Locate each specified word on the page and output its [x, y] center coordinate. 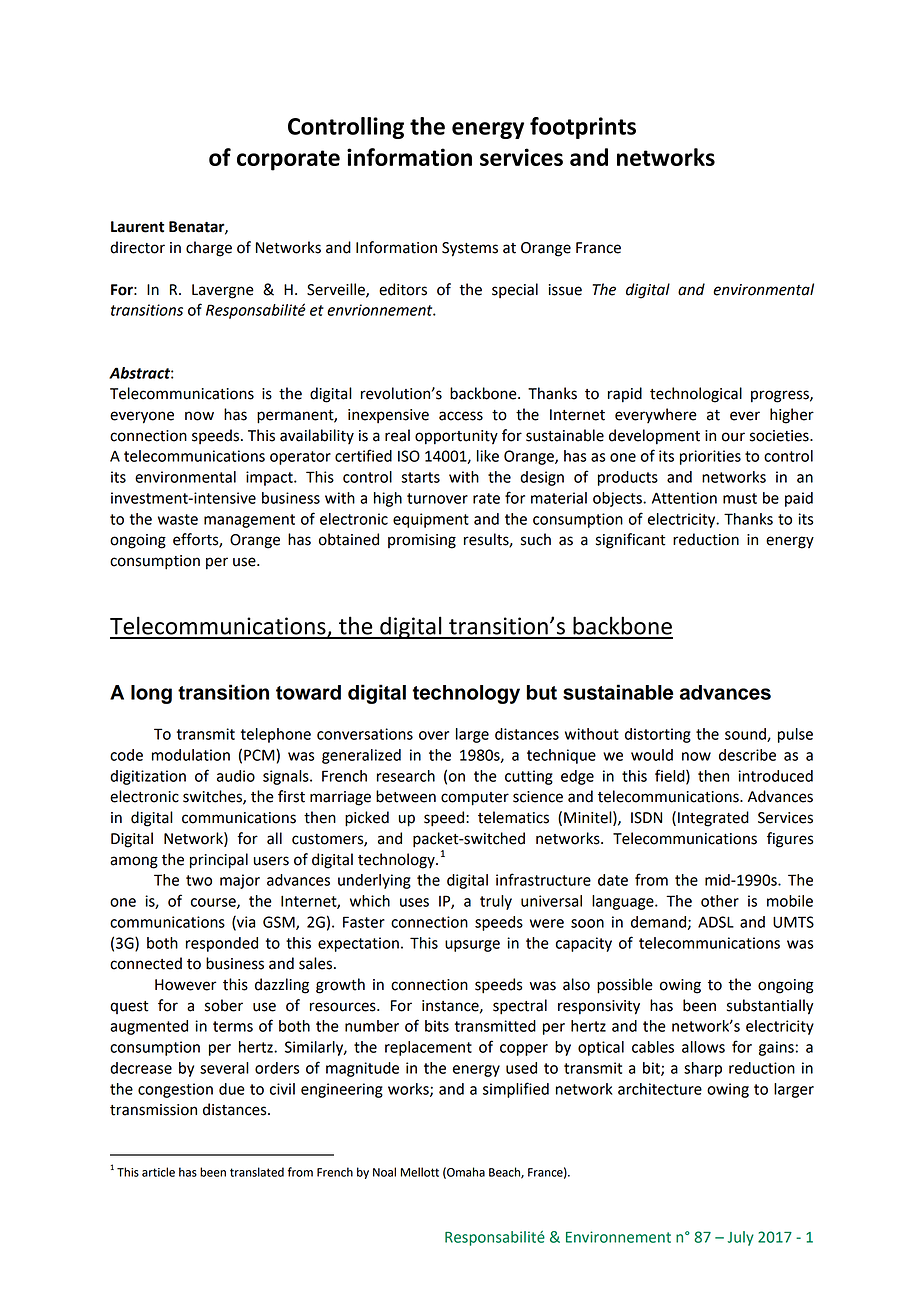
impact [270, 478]
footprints [583, 128]
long [151, 694]
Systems [470, 249]
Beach [505, 1173]
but [542, 692]
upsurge [472, 946]
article [158, 1172]
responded [222, 944]
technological [696, 395]
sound [746, 735]
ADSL [716, 922]
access [461, 416]
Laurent [137, 227]
